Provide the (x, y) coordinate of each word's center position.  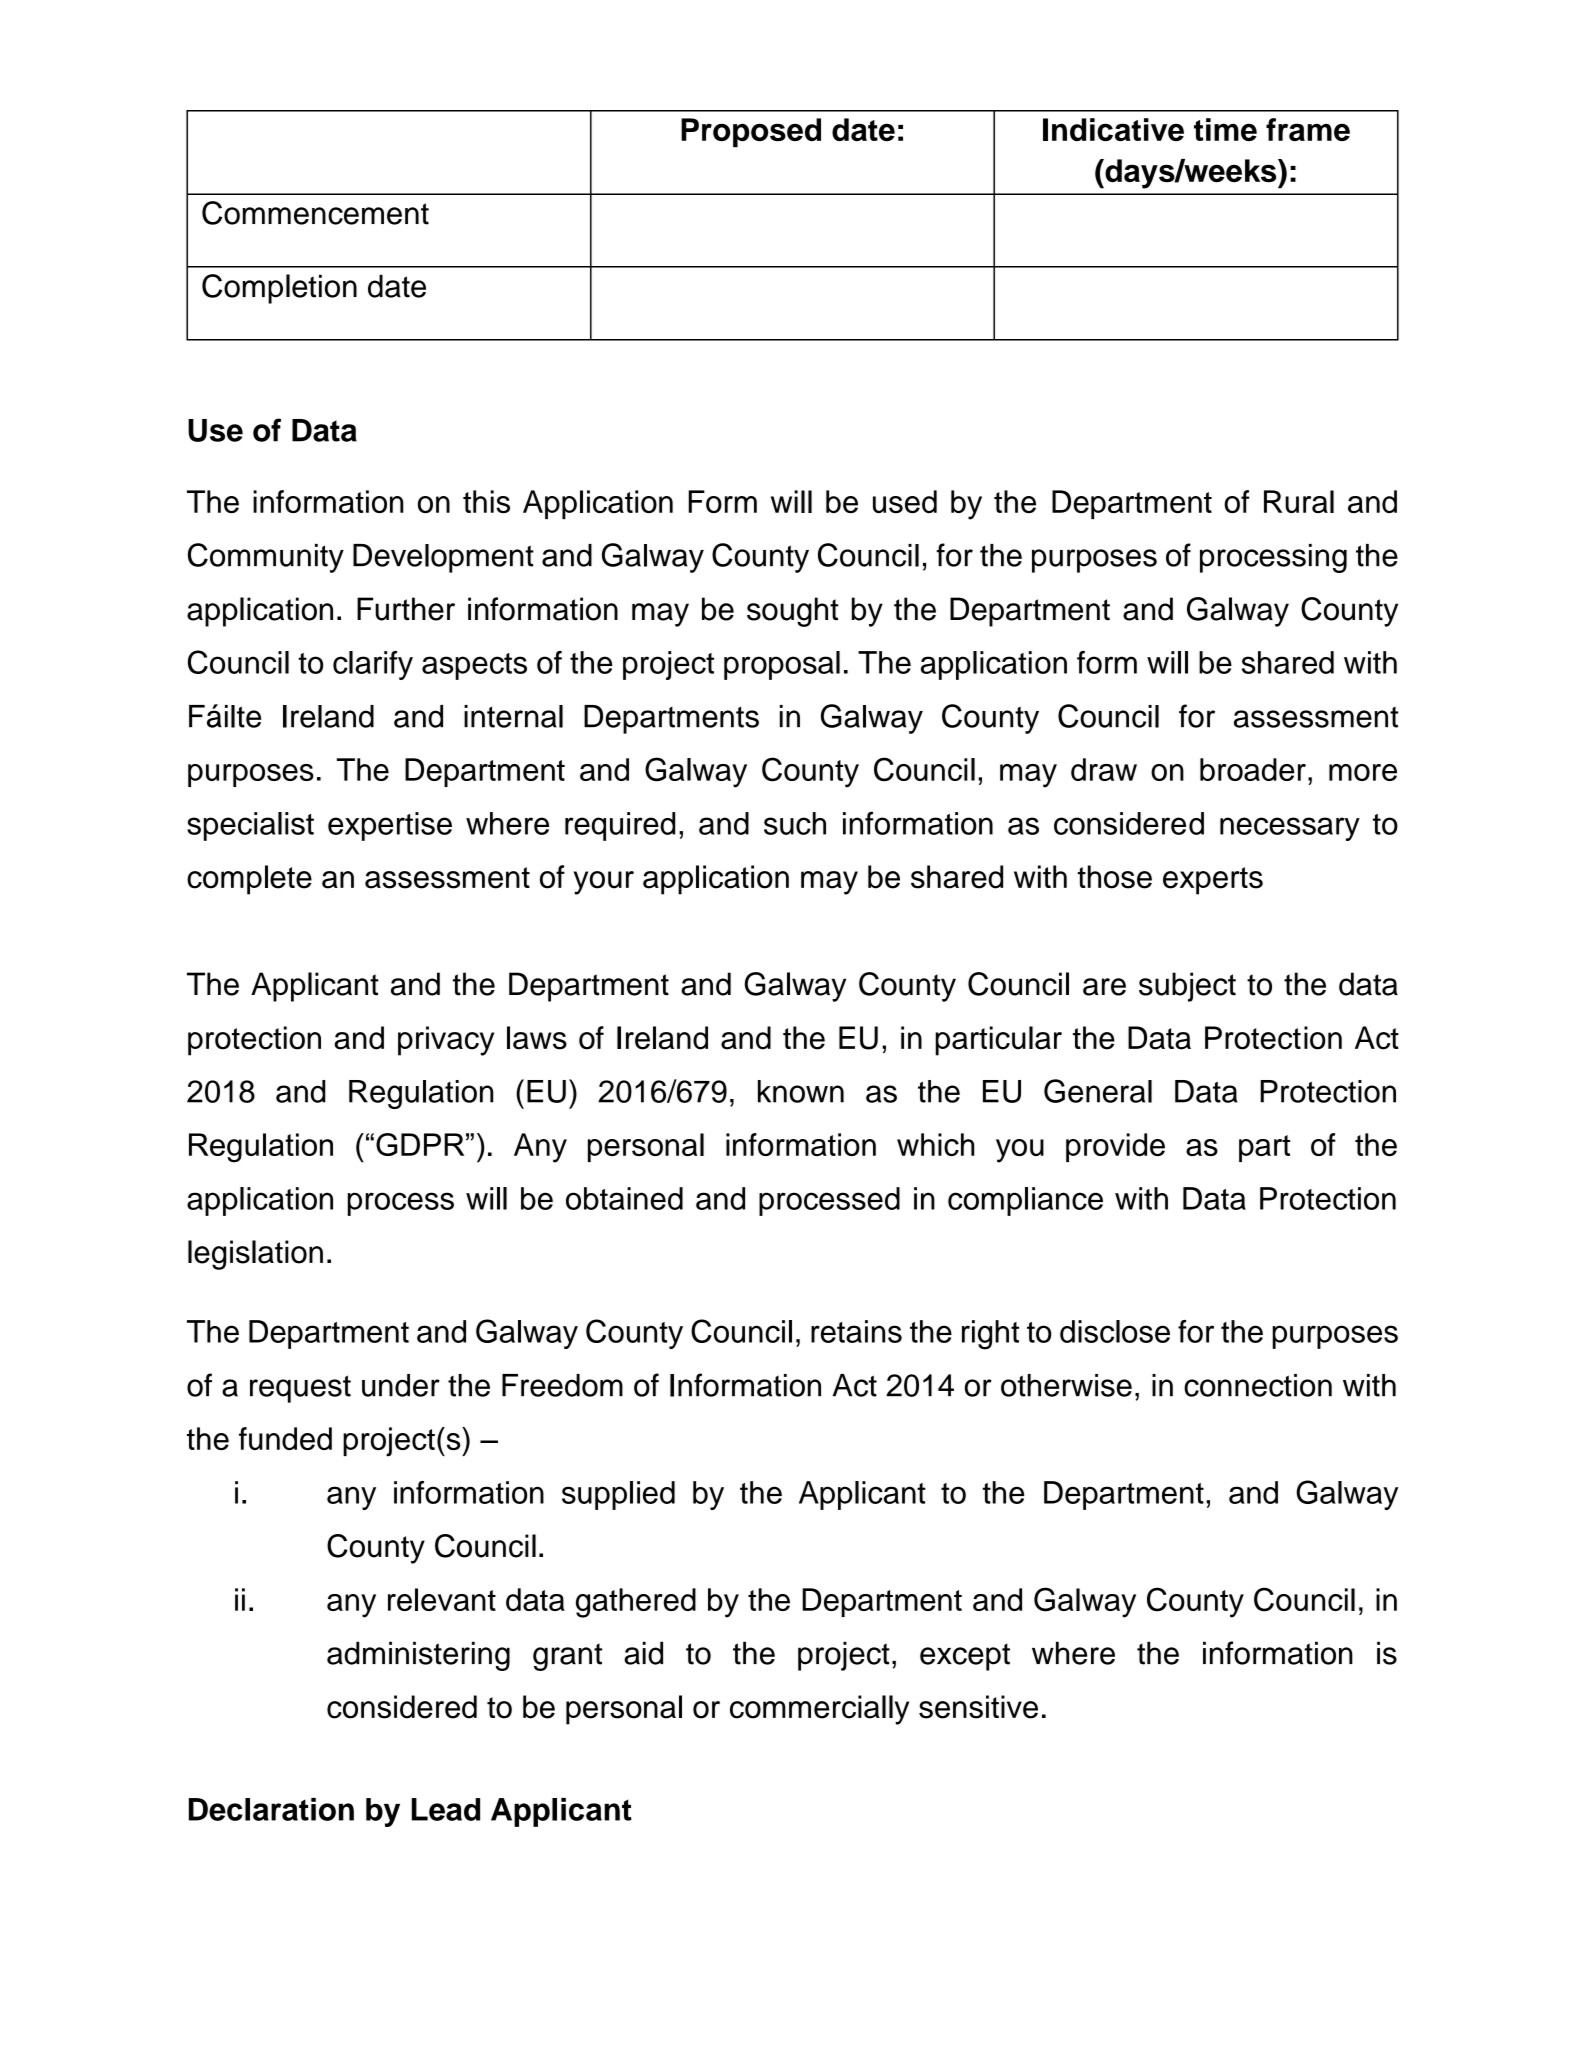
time (1225, 129)
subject (1187, 987)
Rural (1299, 501)
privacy (446, 1041)
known (801, 1091)
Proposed (751, 132)
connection (1258, 1385)
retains (856, 1331)
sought (792, 612)
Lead (446, 1809)
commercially (819, 1710)
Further (406, 609)
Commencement (315, 213)
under (401, 1385)
